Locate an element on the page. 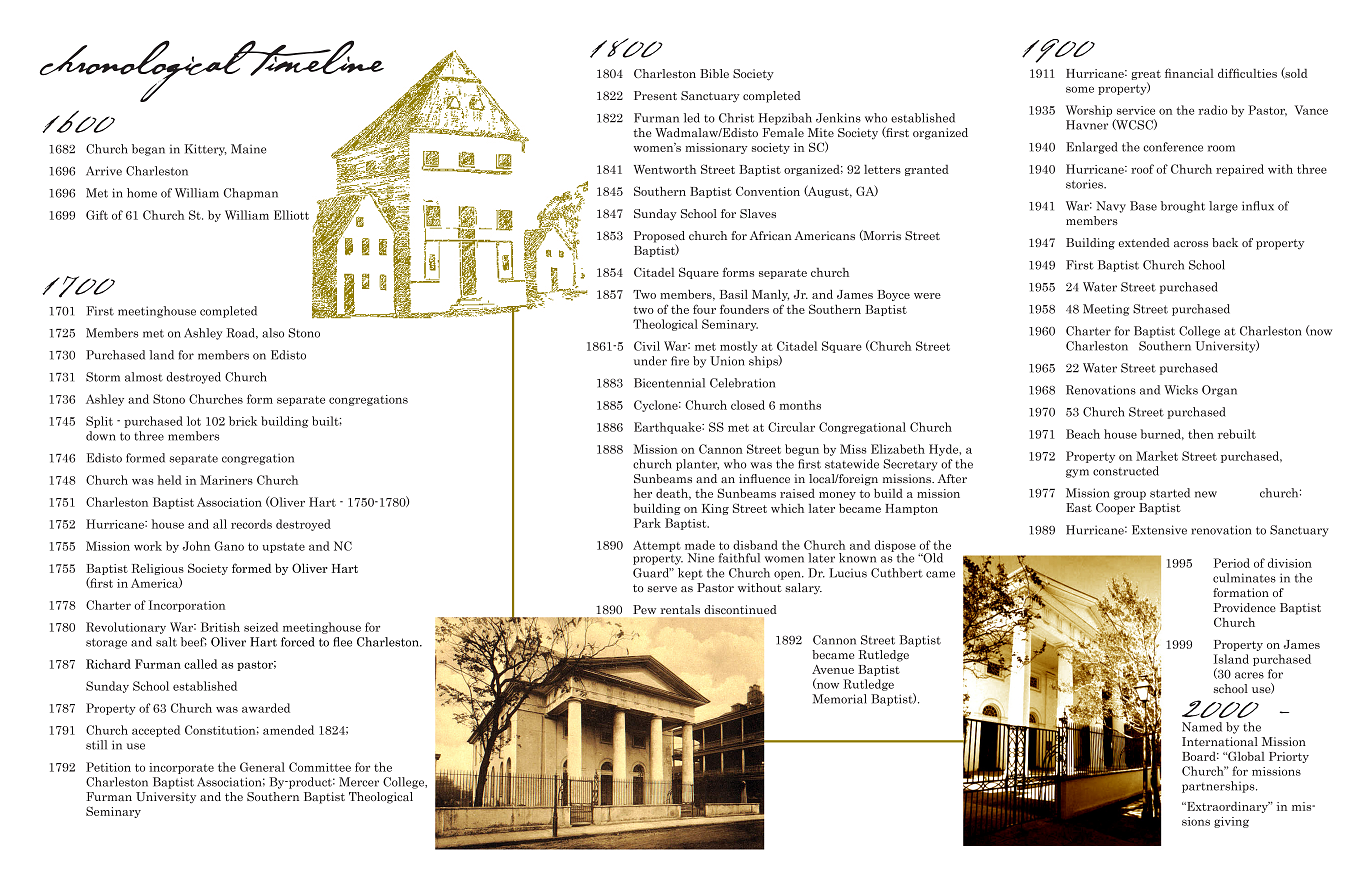 The width and height of the document is (1372, 887). Providence is located at coordinates (1245, 607).
